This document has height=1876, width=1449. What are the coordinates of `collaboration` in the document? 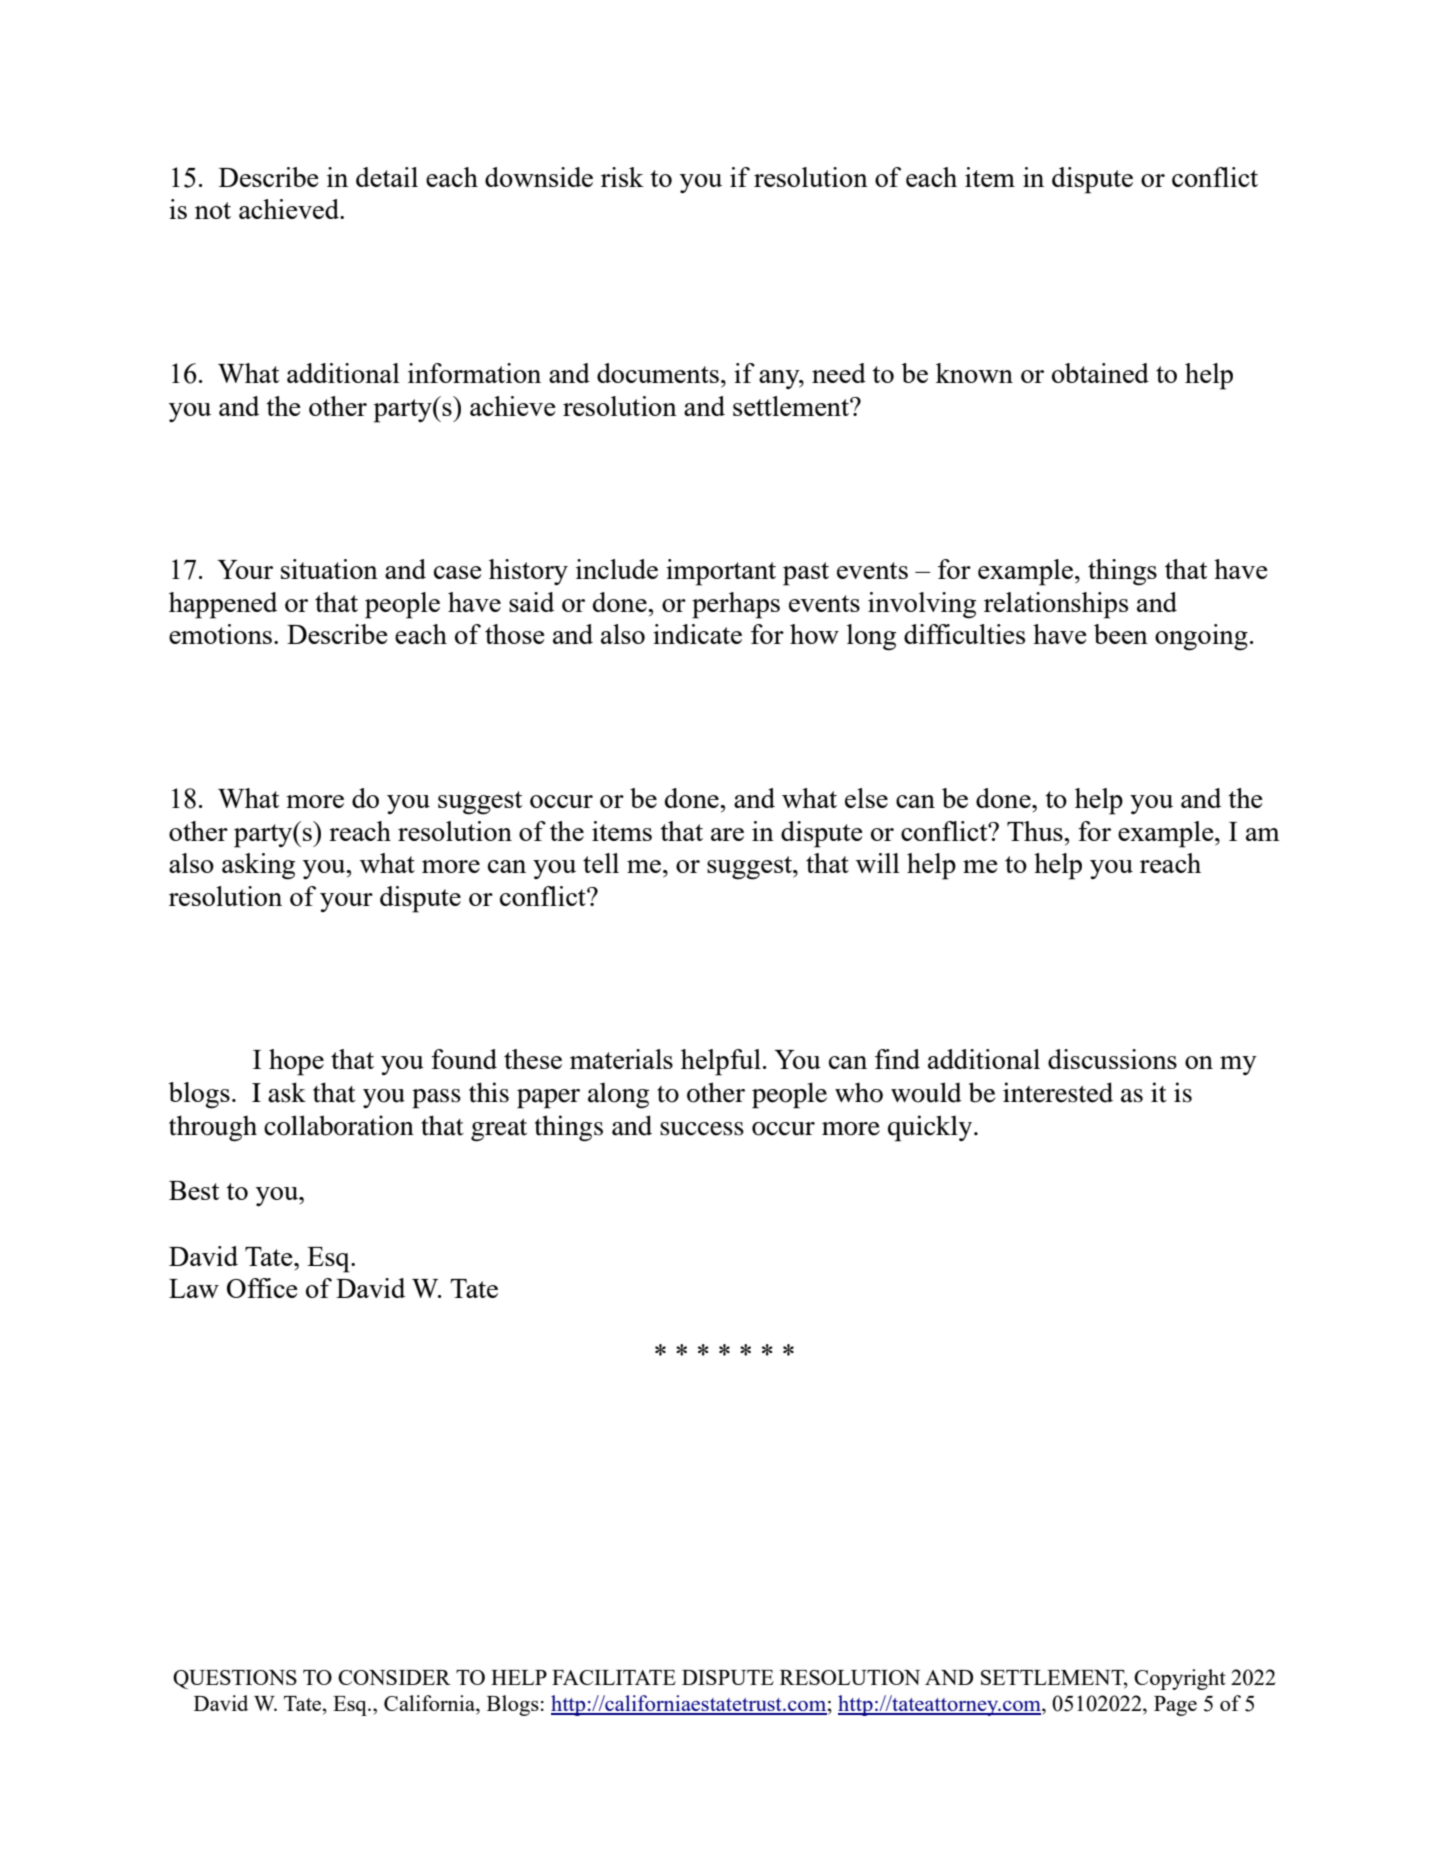 It's located at (339, 1125).
